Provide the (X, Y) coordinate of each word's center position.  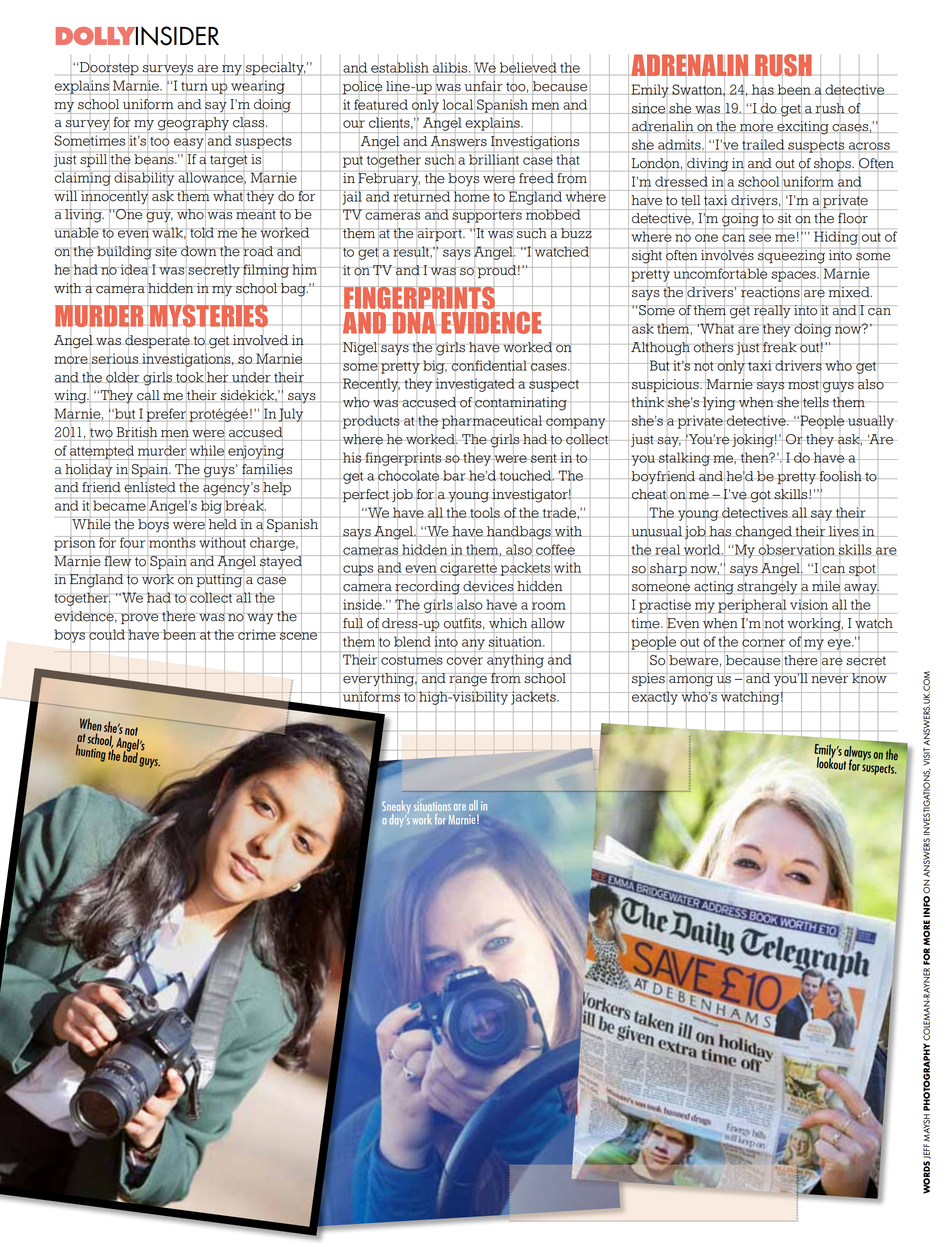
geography (193, 125)
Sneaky (396, 808)
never (830, 680)
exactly (655, 698)
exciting (803, 128)
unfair (483, 86)
